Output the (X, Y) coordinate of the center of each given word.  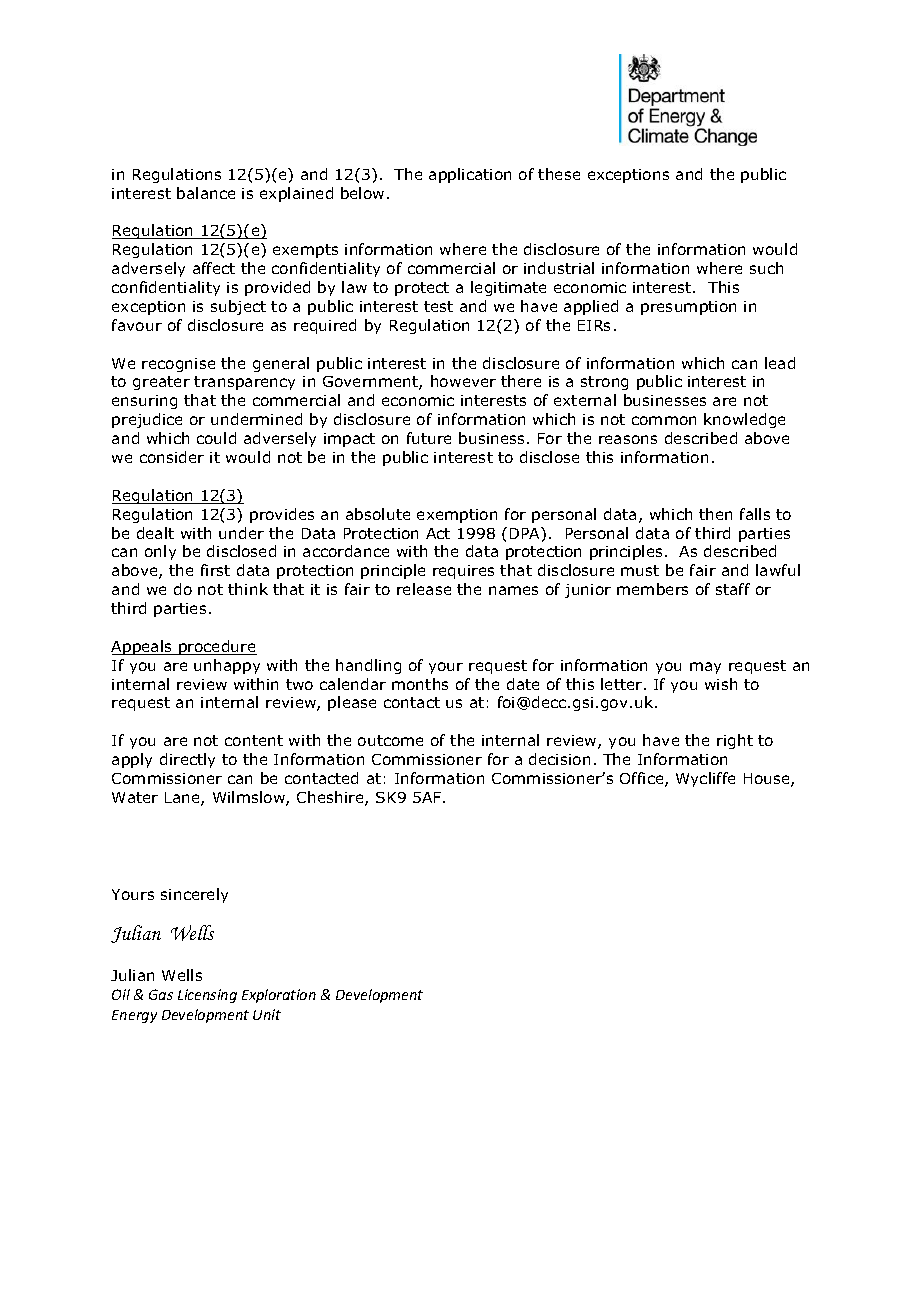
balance (206, 193)
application (470, 175)
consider (172, 457)
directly (187, 760)
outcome (390, 740)
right (735, 741)
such (766, 268)
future (429, 438)
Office (643, 779)
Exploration (279, 996)
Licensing (207, 996)
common (664, 420)
